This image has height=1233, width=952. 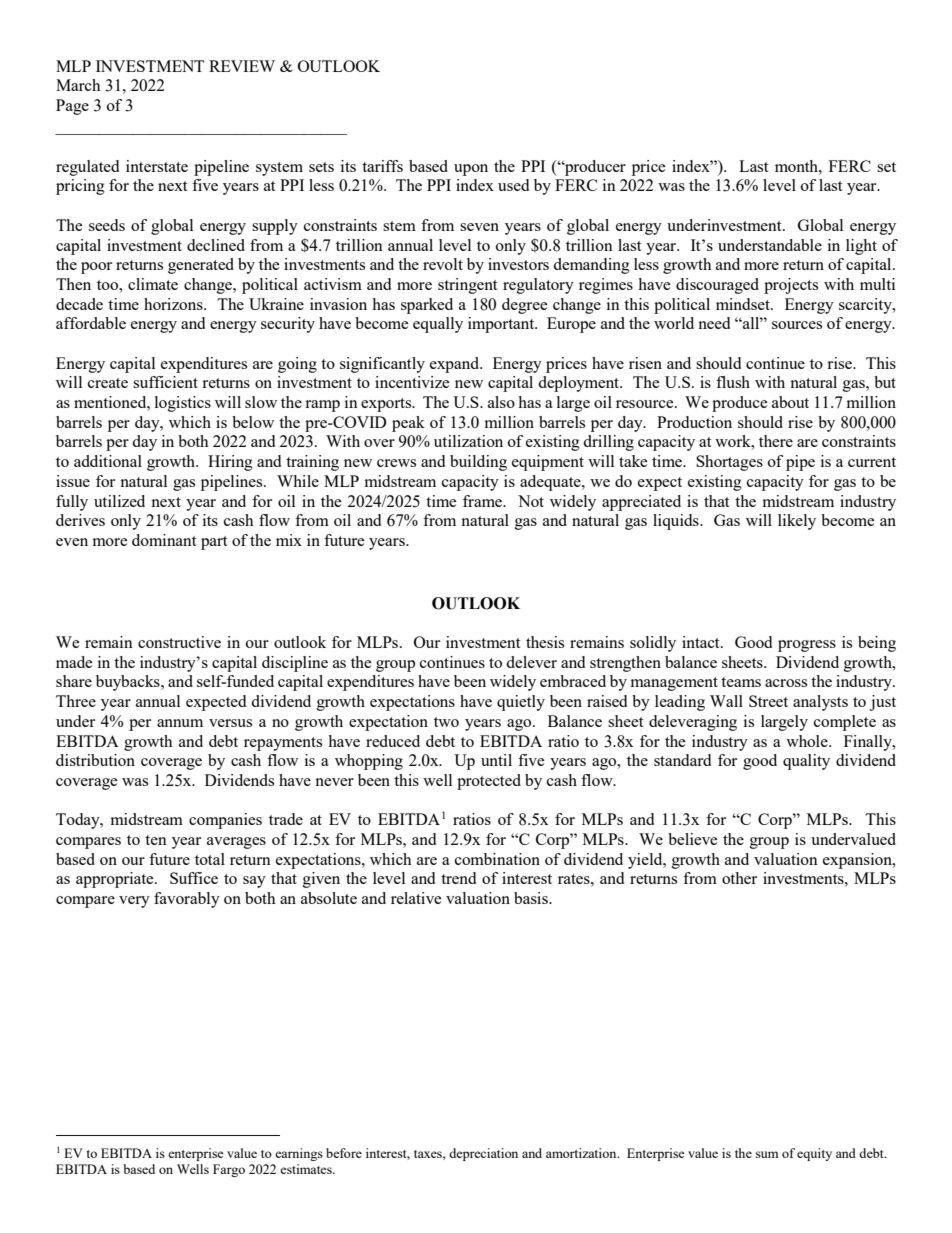 I want to click on frame, so click(x=483, y=501).
